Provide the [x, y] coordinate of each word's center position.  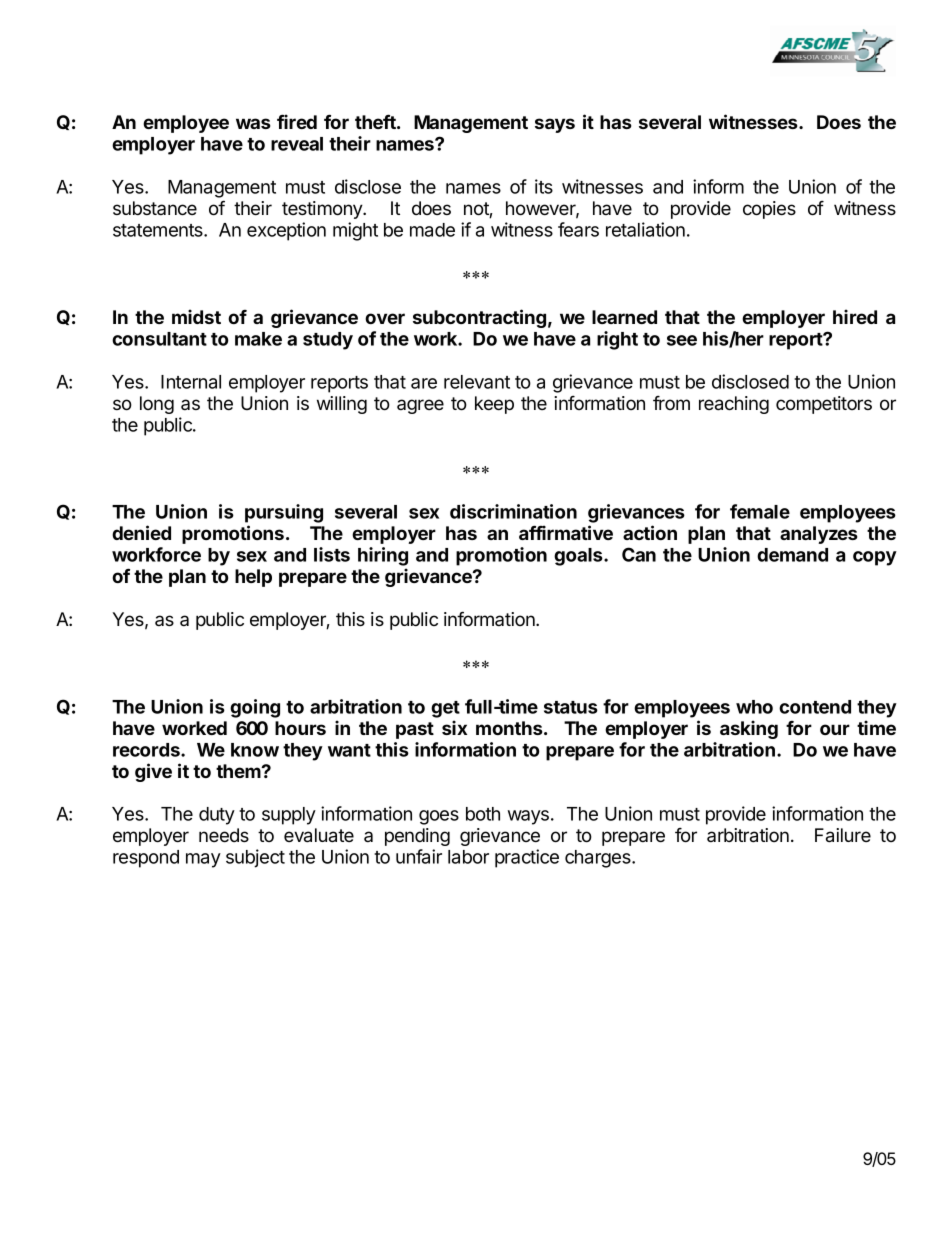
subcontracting [479, 318]
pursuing [284, 513]
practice [527, 858]
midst [196, 316]
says [555, 125]
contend [815, 707]
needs [224, 835]
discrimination [513, 511]
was [253, 123]
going [255, 708]
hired [855, 316]
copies [769, 210]
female [760, 511]
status [571, 707]
